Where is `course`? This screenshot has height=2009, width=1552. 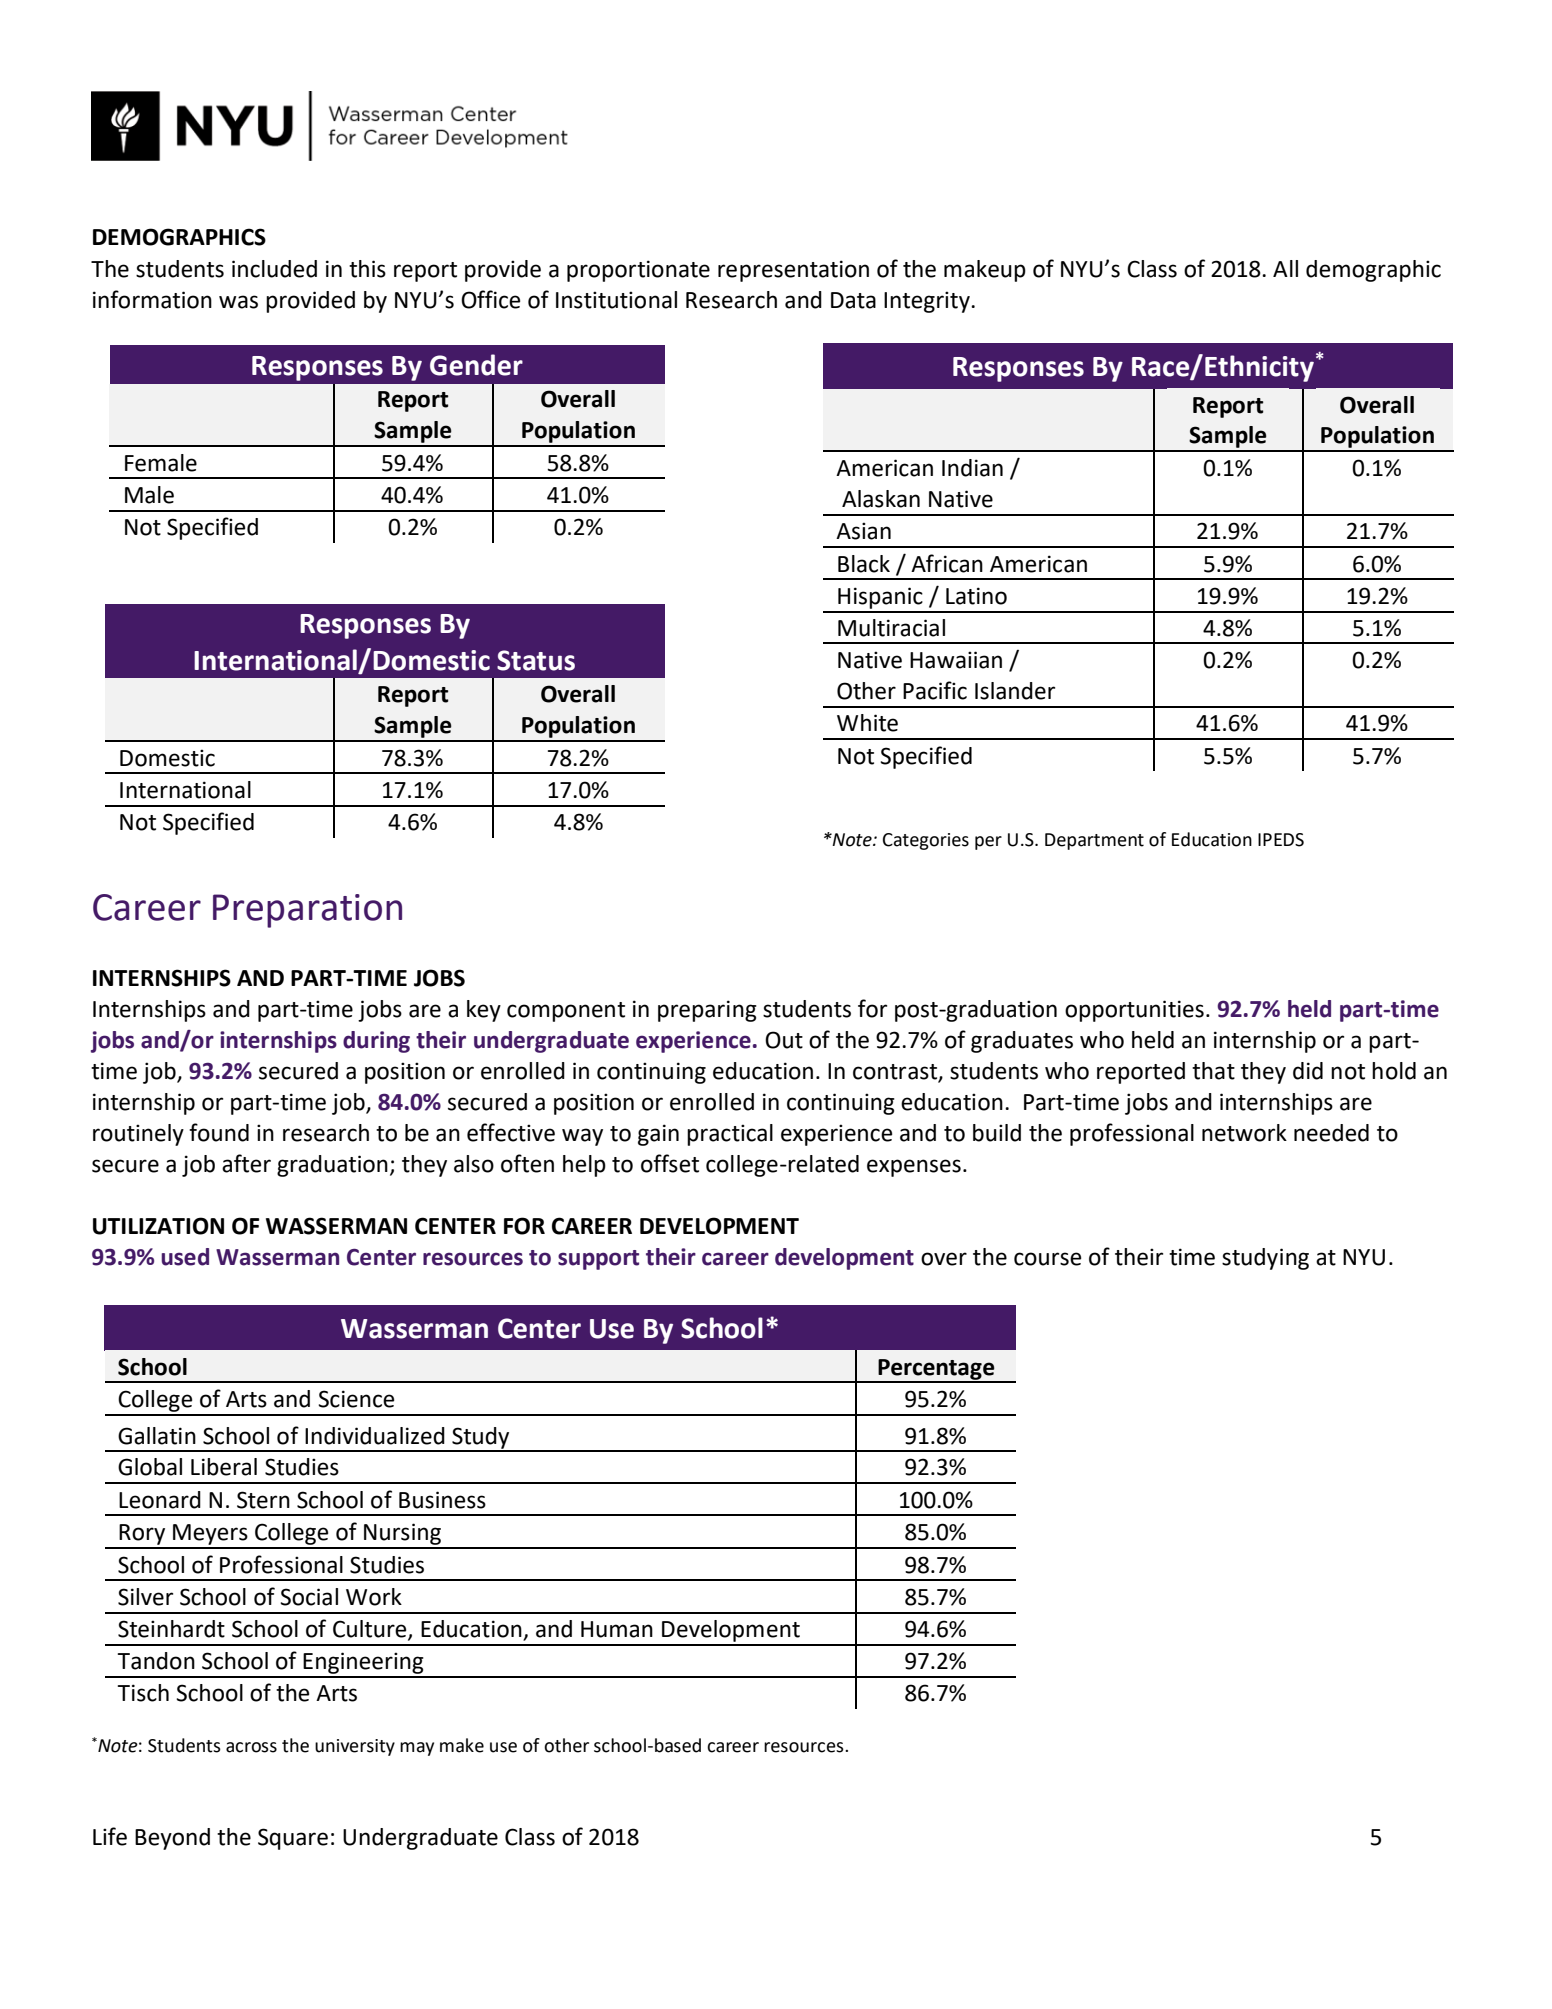 course is located at coordinates (1047, 1259).
